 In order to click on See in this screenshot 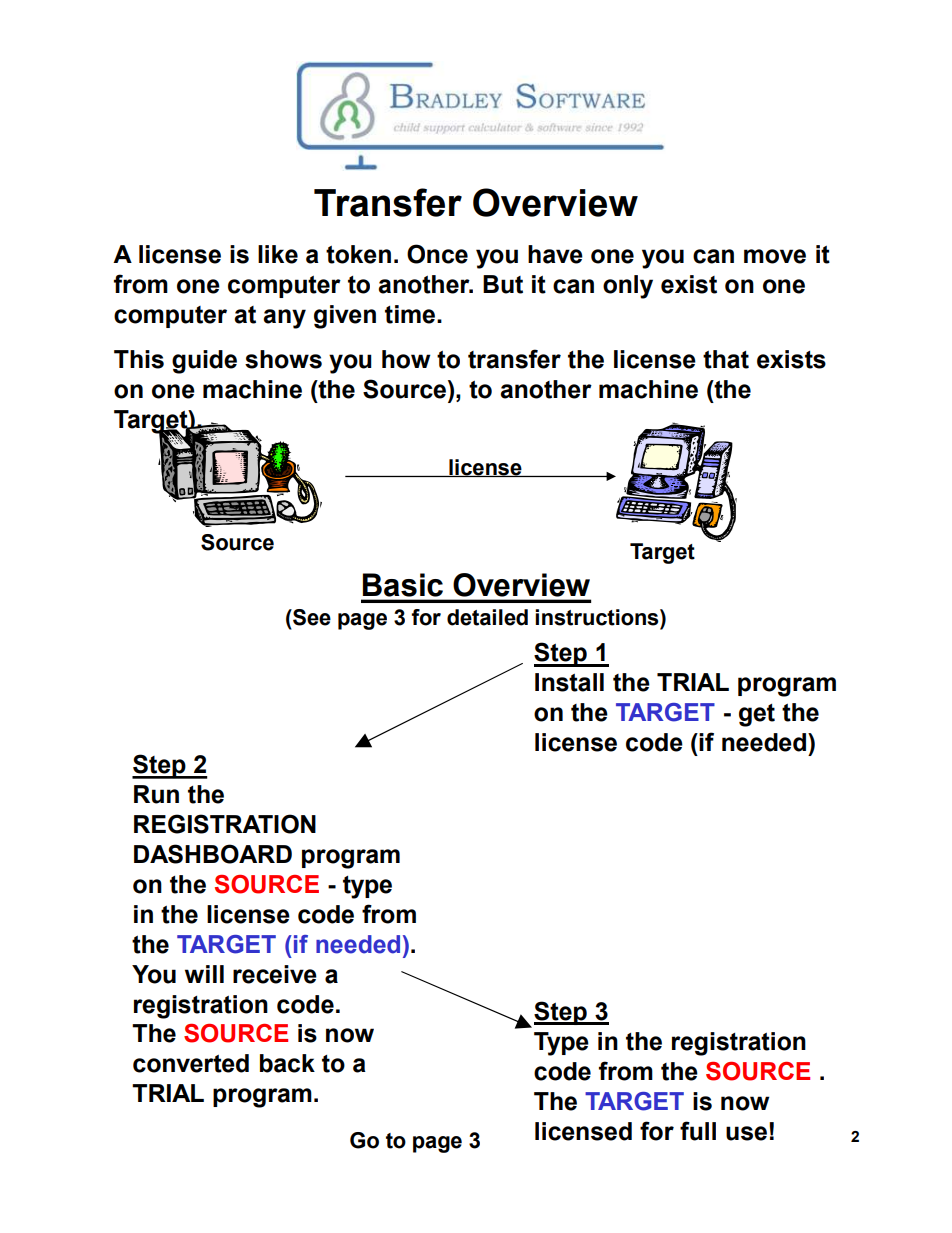, I will do `click(311, 617)`.
